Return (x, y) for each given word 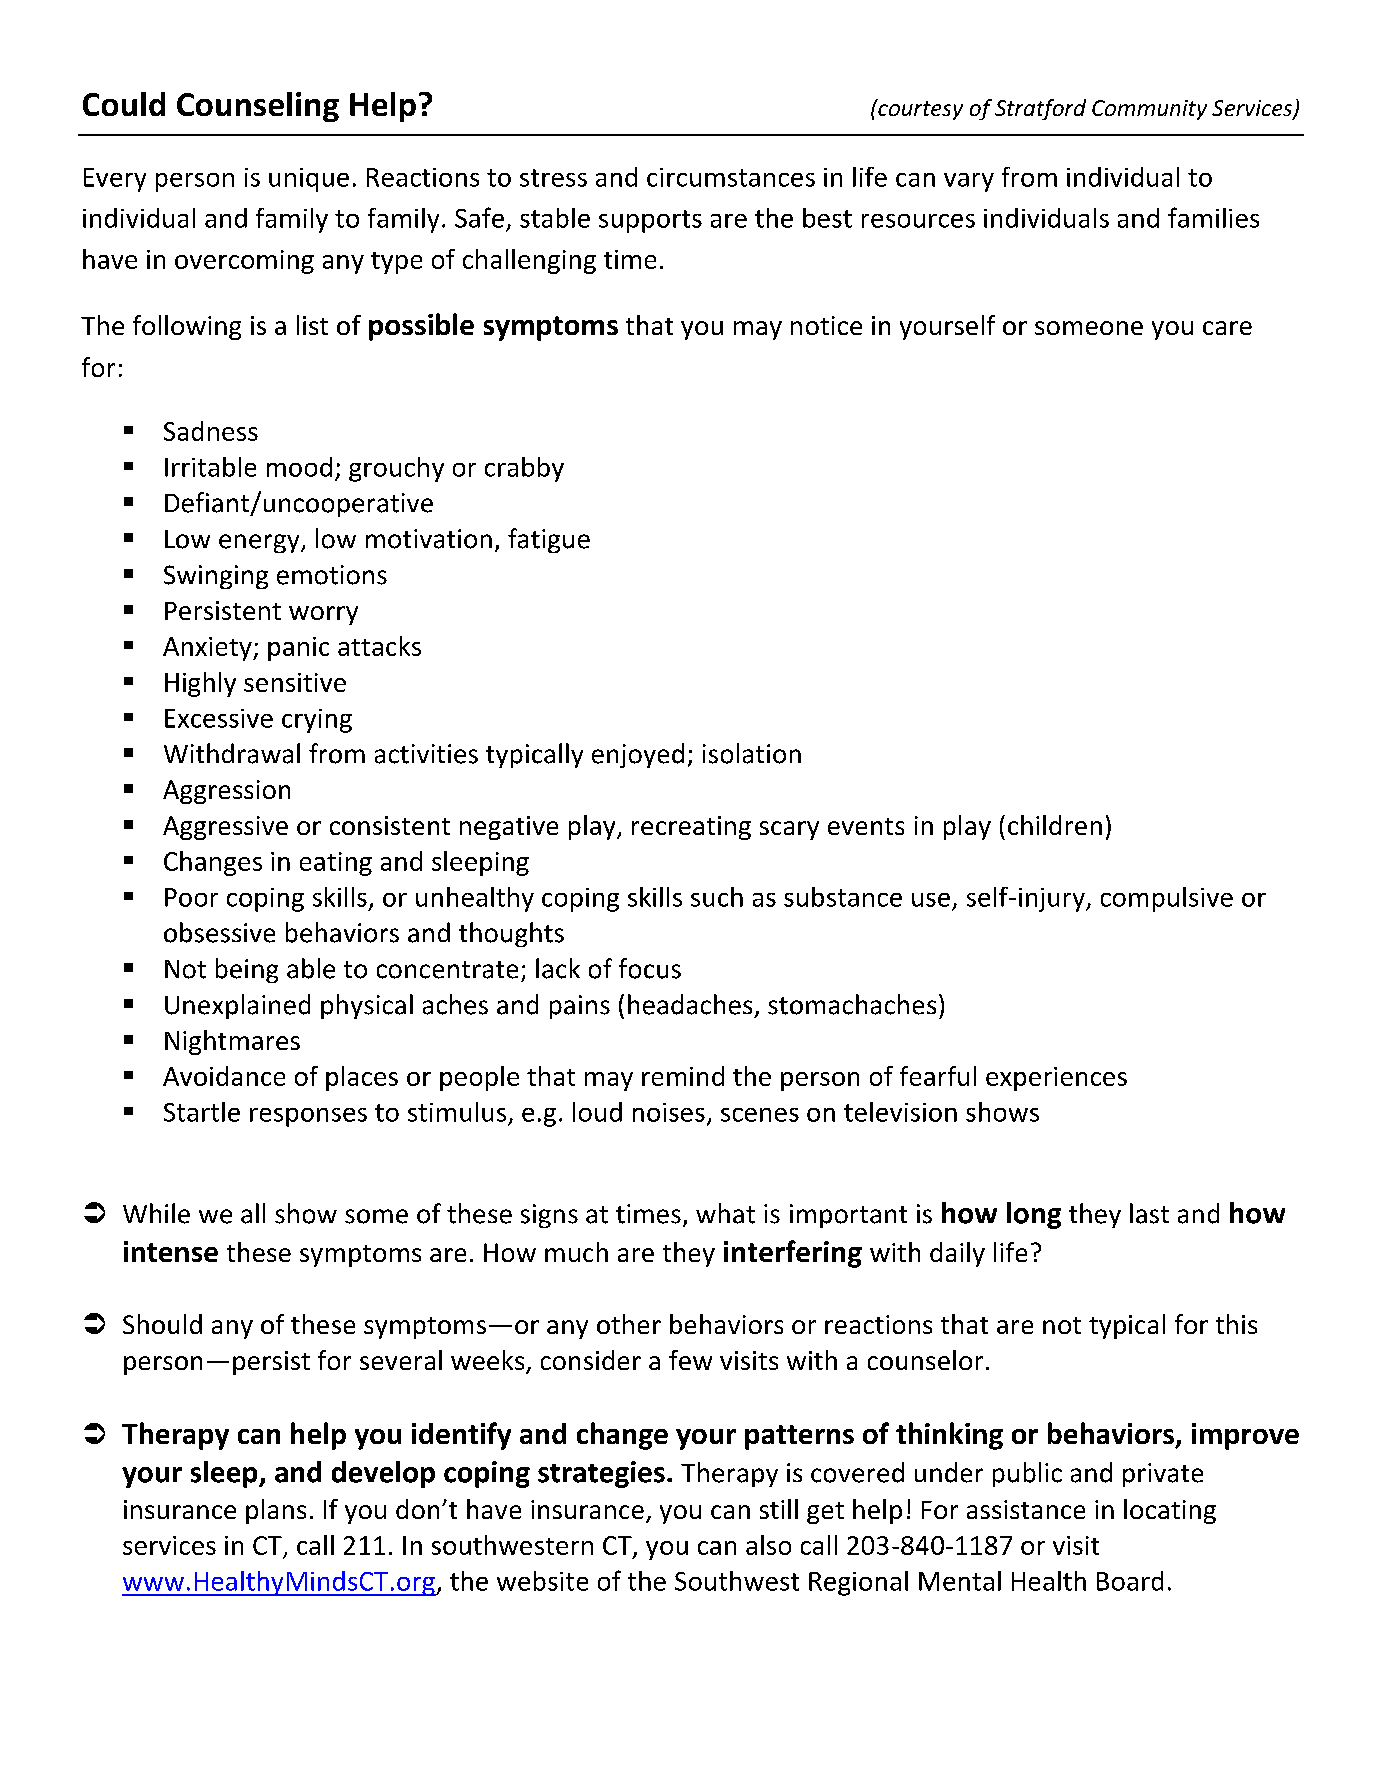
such (717, 897)
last (1149, 1213)
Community (1149, 110)
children (1055, 825)
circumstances (731, 177)
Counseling (258, 107)
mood (299, 467)
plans (276, 1511)
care (1227, 328)
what (725, 1213)
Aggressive (225, 828)
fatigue (549, 540)
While (156, 1213)
